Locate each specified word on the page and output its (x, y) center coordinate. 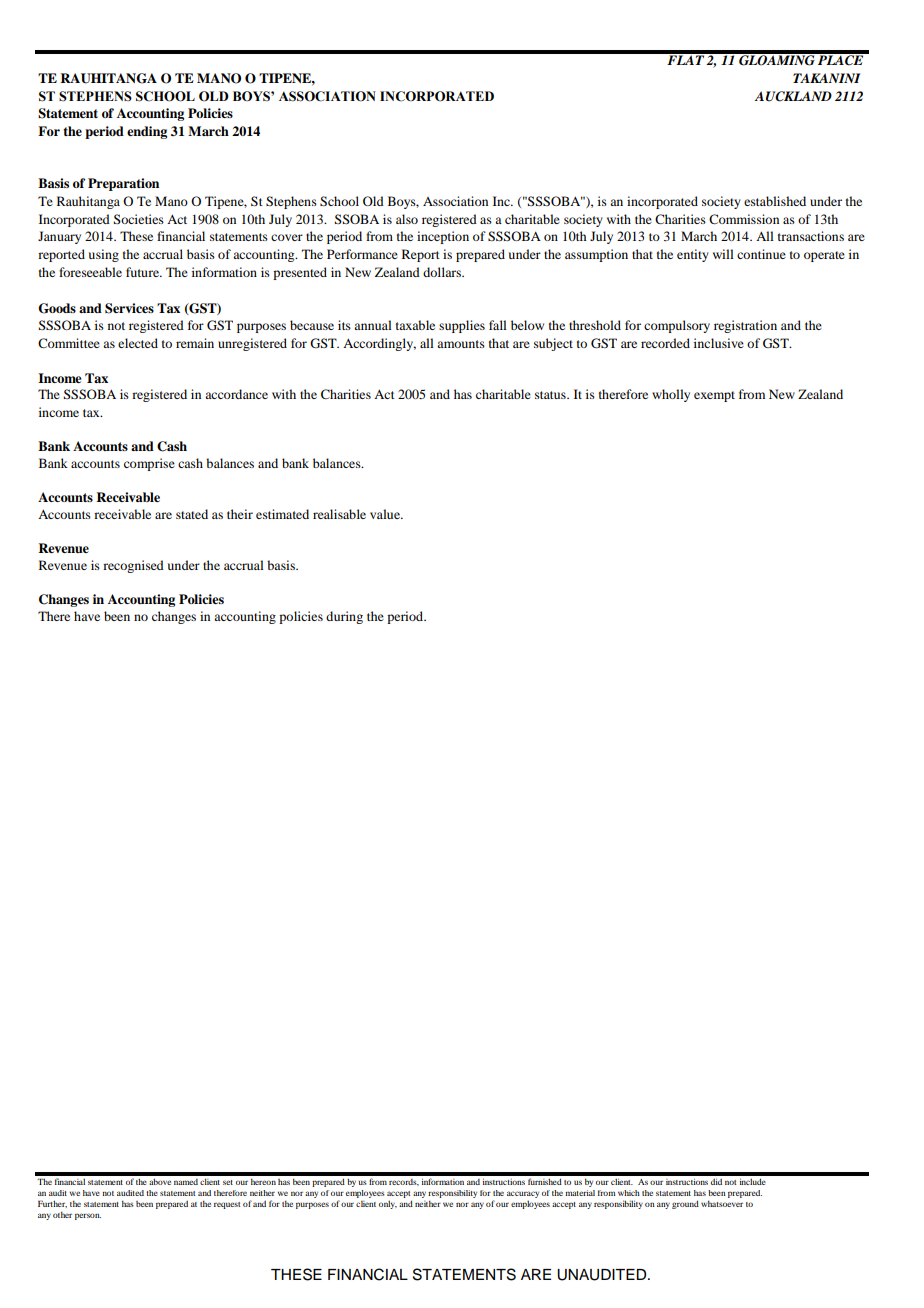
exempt (714, 396)
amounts (461, 344)
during (344, 617)
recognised (133, 566)
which (629, 1193)
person (88, 1216)
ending (147, 132)
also (407, 219)
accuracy (523, 1196)
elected (138, 343)
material (580, 1193)
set (228, 1182)
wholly (671, 395)
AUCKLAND (793, 96)
